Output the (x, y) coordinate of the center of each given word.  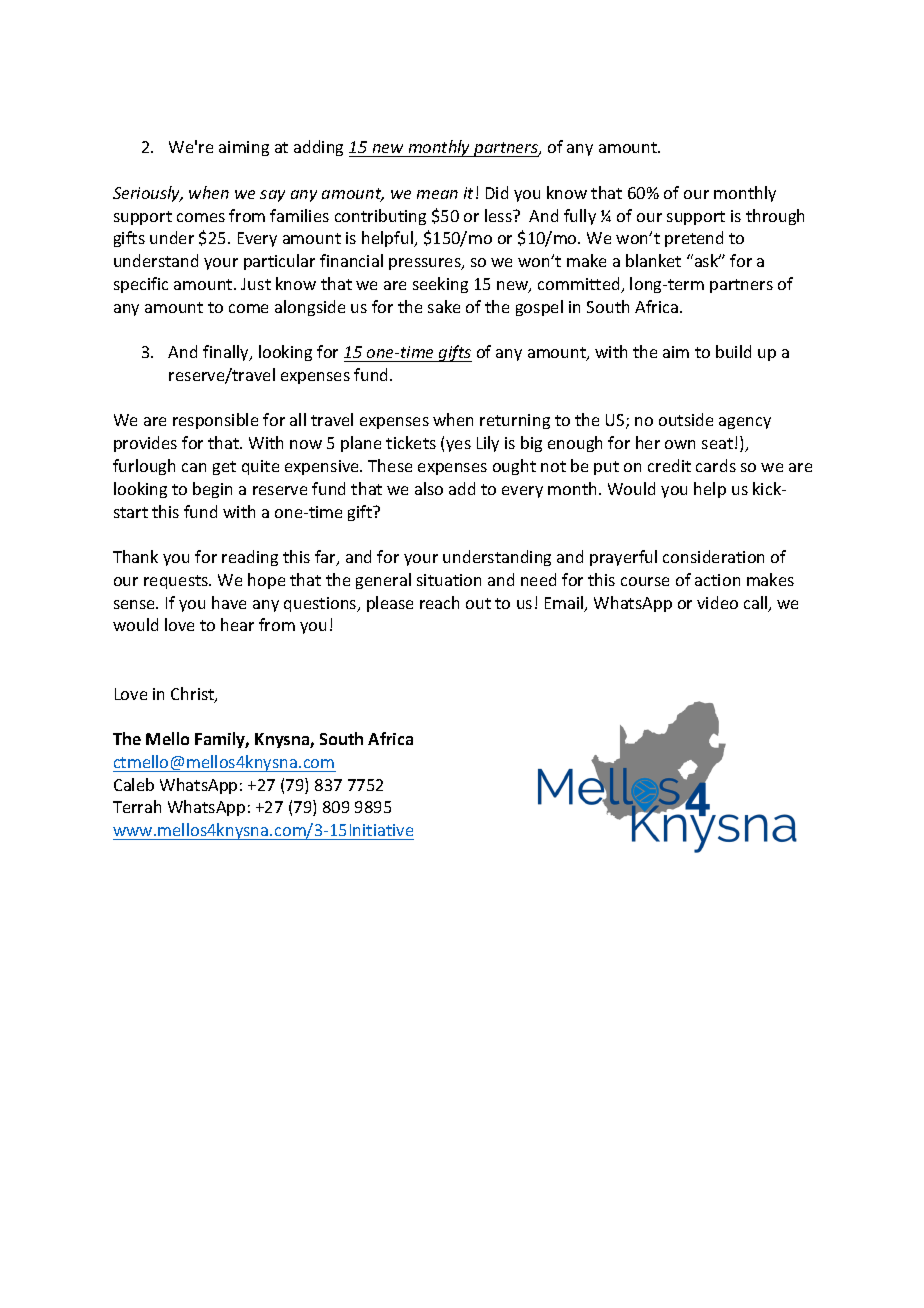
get (224, 468)
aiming (244, 148)
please (390, 604)
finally (227, 353)
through (775, 217)
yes (458, 446)
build (733, 351)
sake (444, 306)
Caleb (134, 784)
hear (237, 624)
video (717, 602)
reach (439, 602)
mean (437, 194)
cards (716, 465)
